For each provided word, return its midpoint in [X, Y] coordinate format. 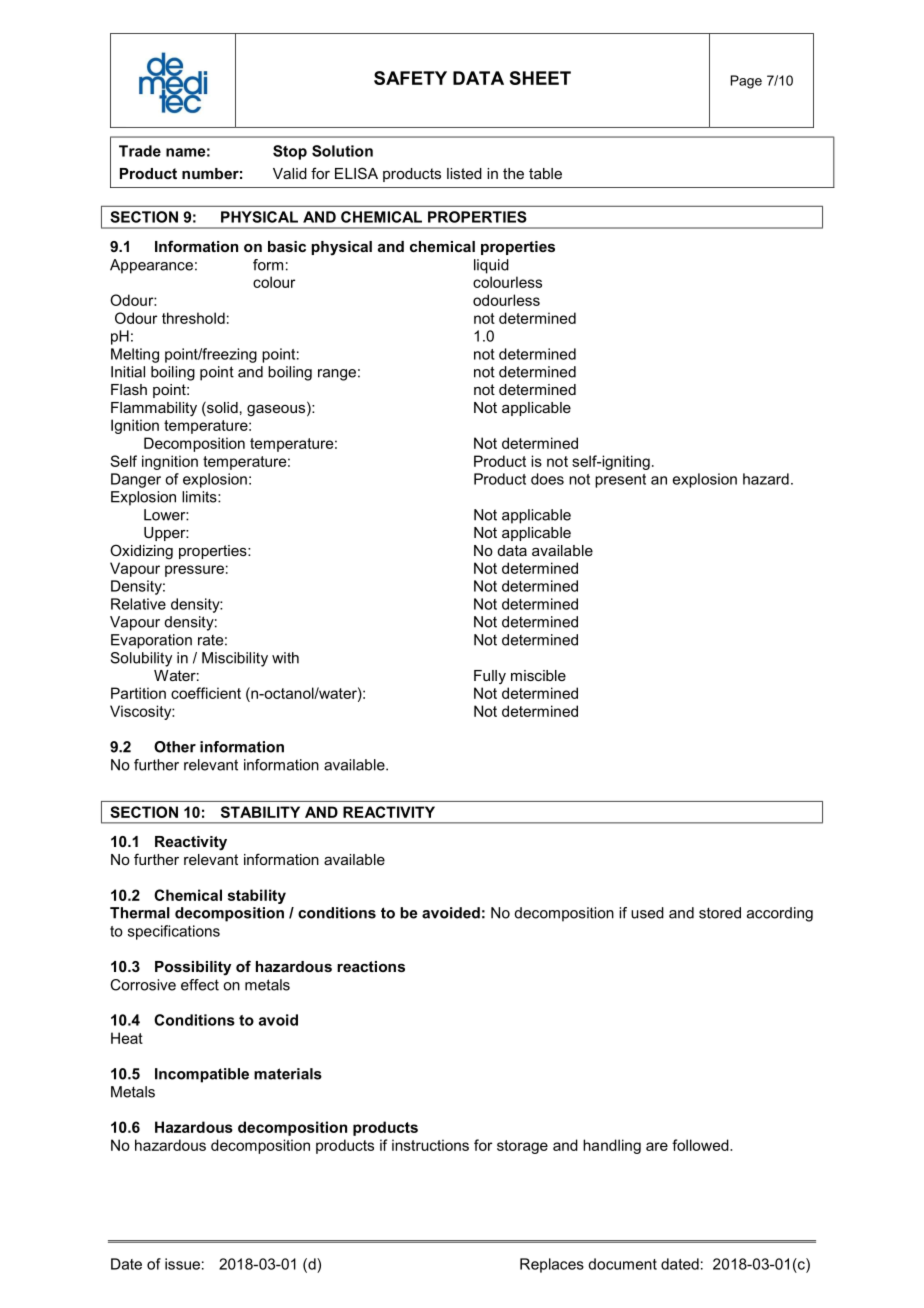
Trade [140, 151]
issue [182, 1264]
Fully [490, 677]
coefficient [206, 693]
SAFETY [410, 78]
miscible [538, 675]
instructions [430, 1145]
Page [746, 82]
